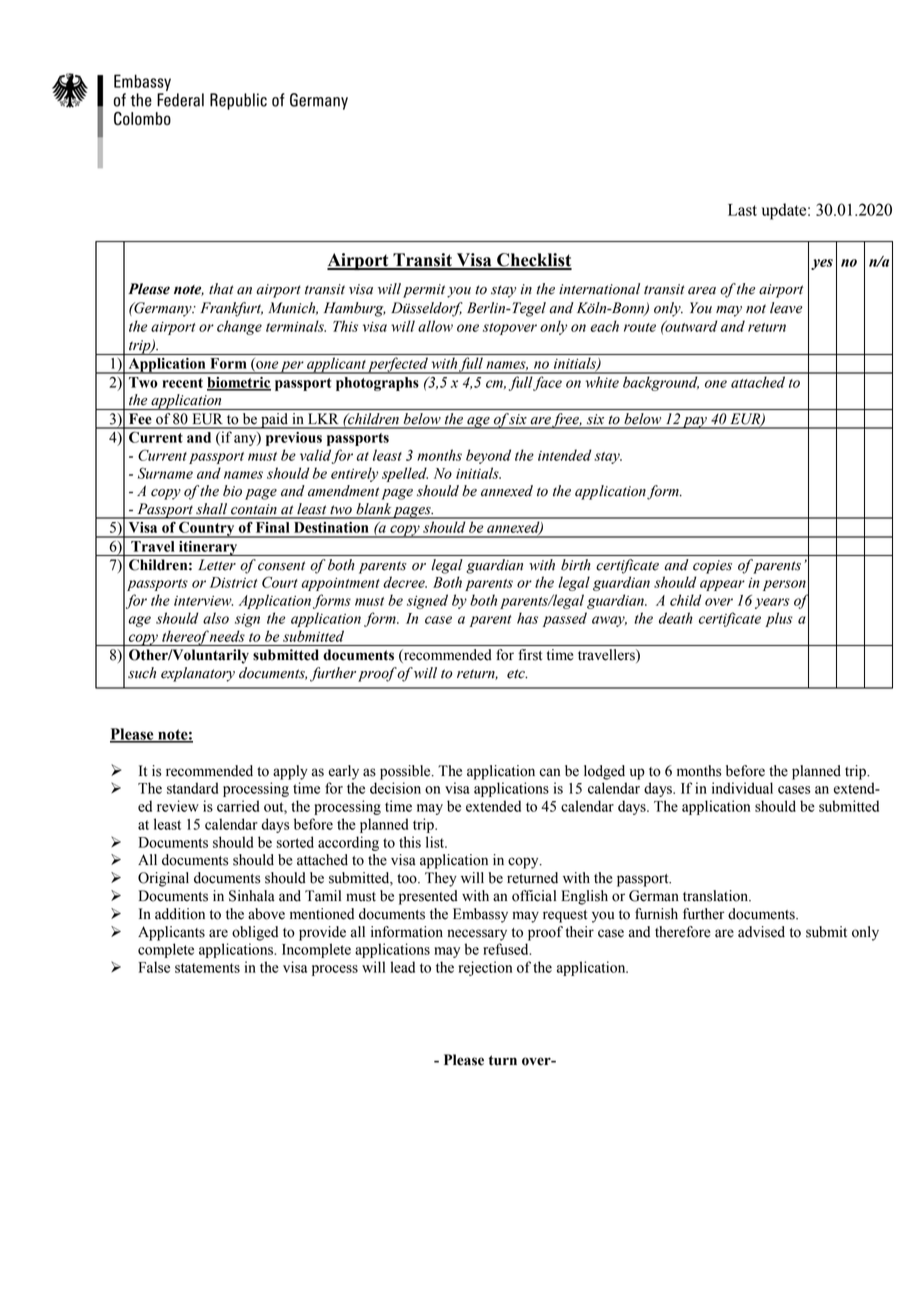 The height and width of the screenshot is (1308, 924). Describe the element at coordinates (233, 582) in the screenshot. I see `District` at that location.
